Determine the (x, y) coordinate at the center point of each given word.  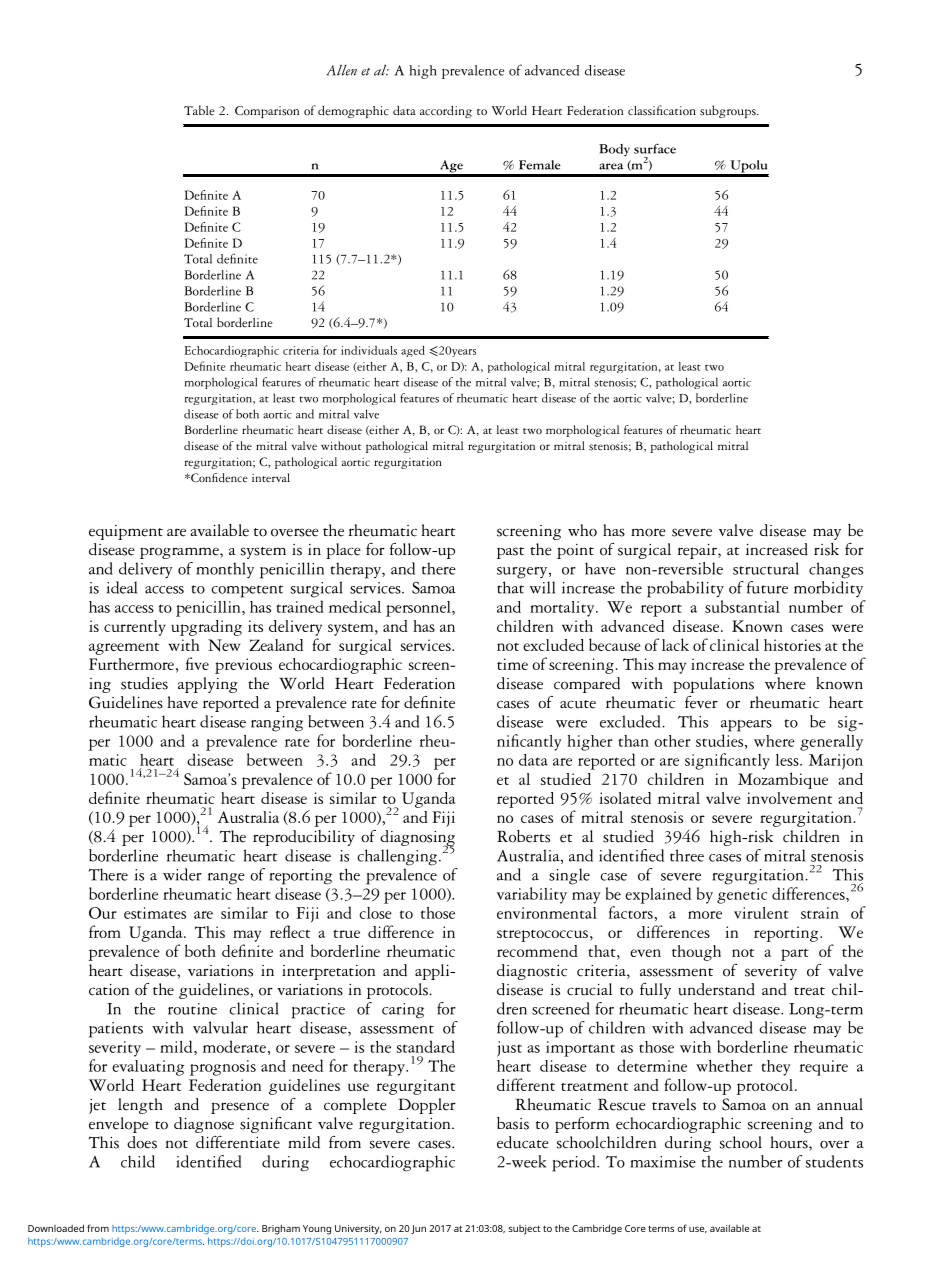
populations (713, 685)
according (446, 112)
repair (698, 551)
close (375, 913)
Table (199, 110)
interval (271, 478)
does (142, 1142)
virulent (761, 913)
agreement (124, 649)
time (512, 664)
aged (413, 351)
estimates (155, 913)
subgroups (729, 111)
